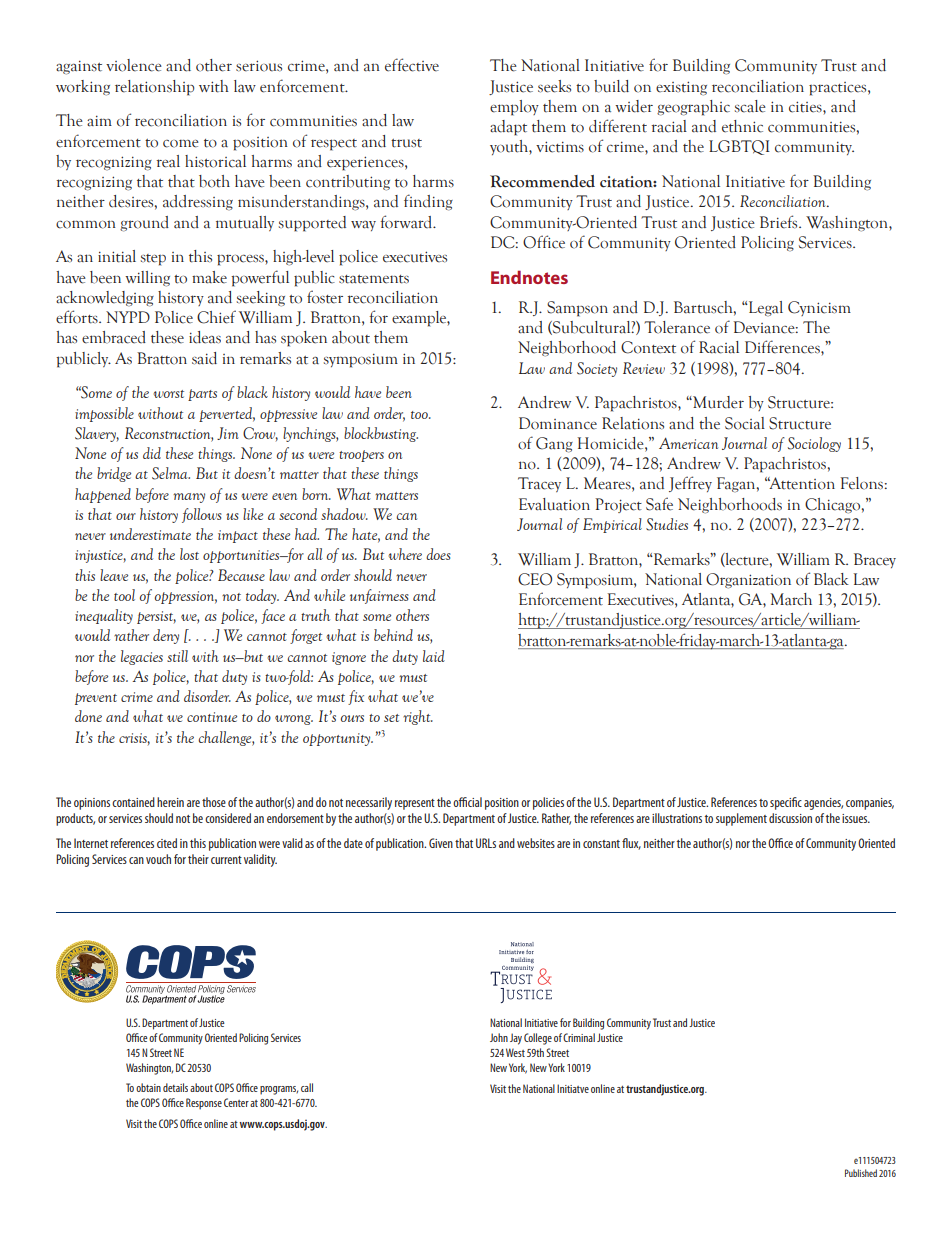 The height and width of the image is (1233, 952). What do you see at coordinates (514, 108) in the image?
I see `employ` at bounding box center [514, 108].
